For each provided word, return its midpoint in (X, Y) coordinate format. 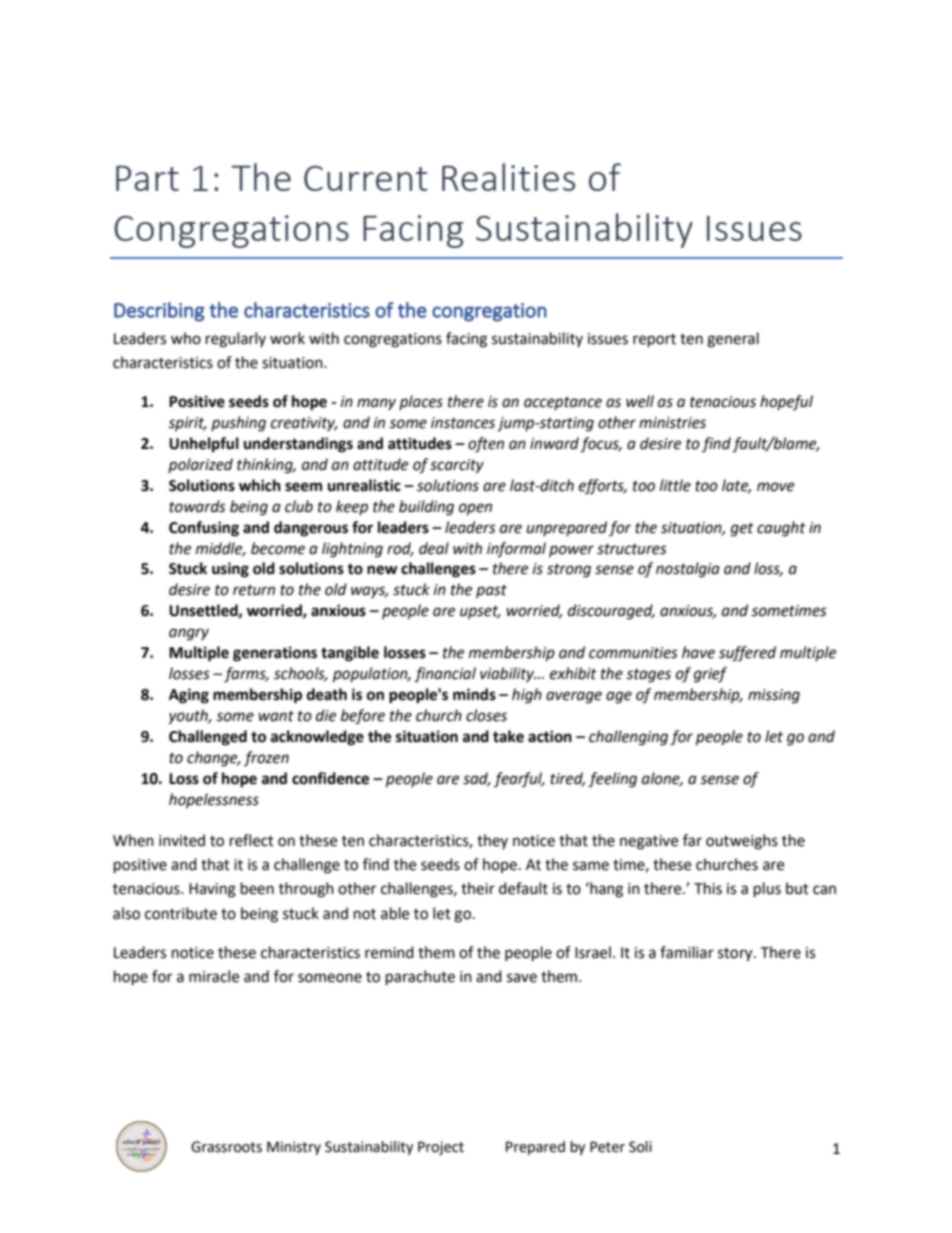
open (475, 509)
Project (441, 1148)
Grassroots (226, 1147)
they (492, 841)
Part (147, 178)
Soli (640, 1147)
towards (197, 506)
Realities (508, 177)
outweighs (742, 842)
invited (182, 840)
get (742, 530)
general (733, 340)
